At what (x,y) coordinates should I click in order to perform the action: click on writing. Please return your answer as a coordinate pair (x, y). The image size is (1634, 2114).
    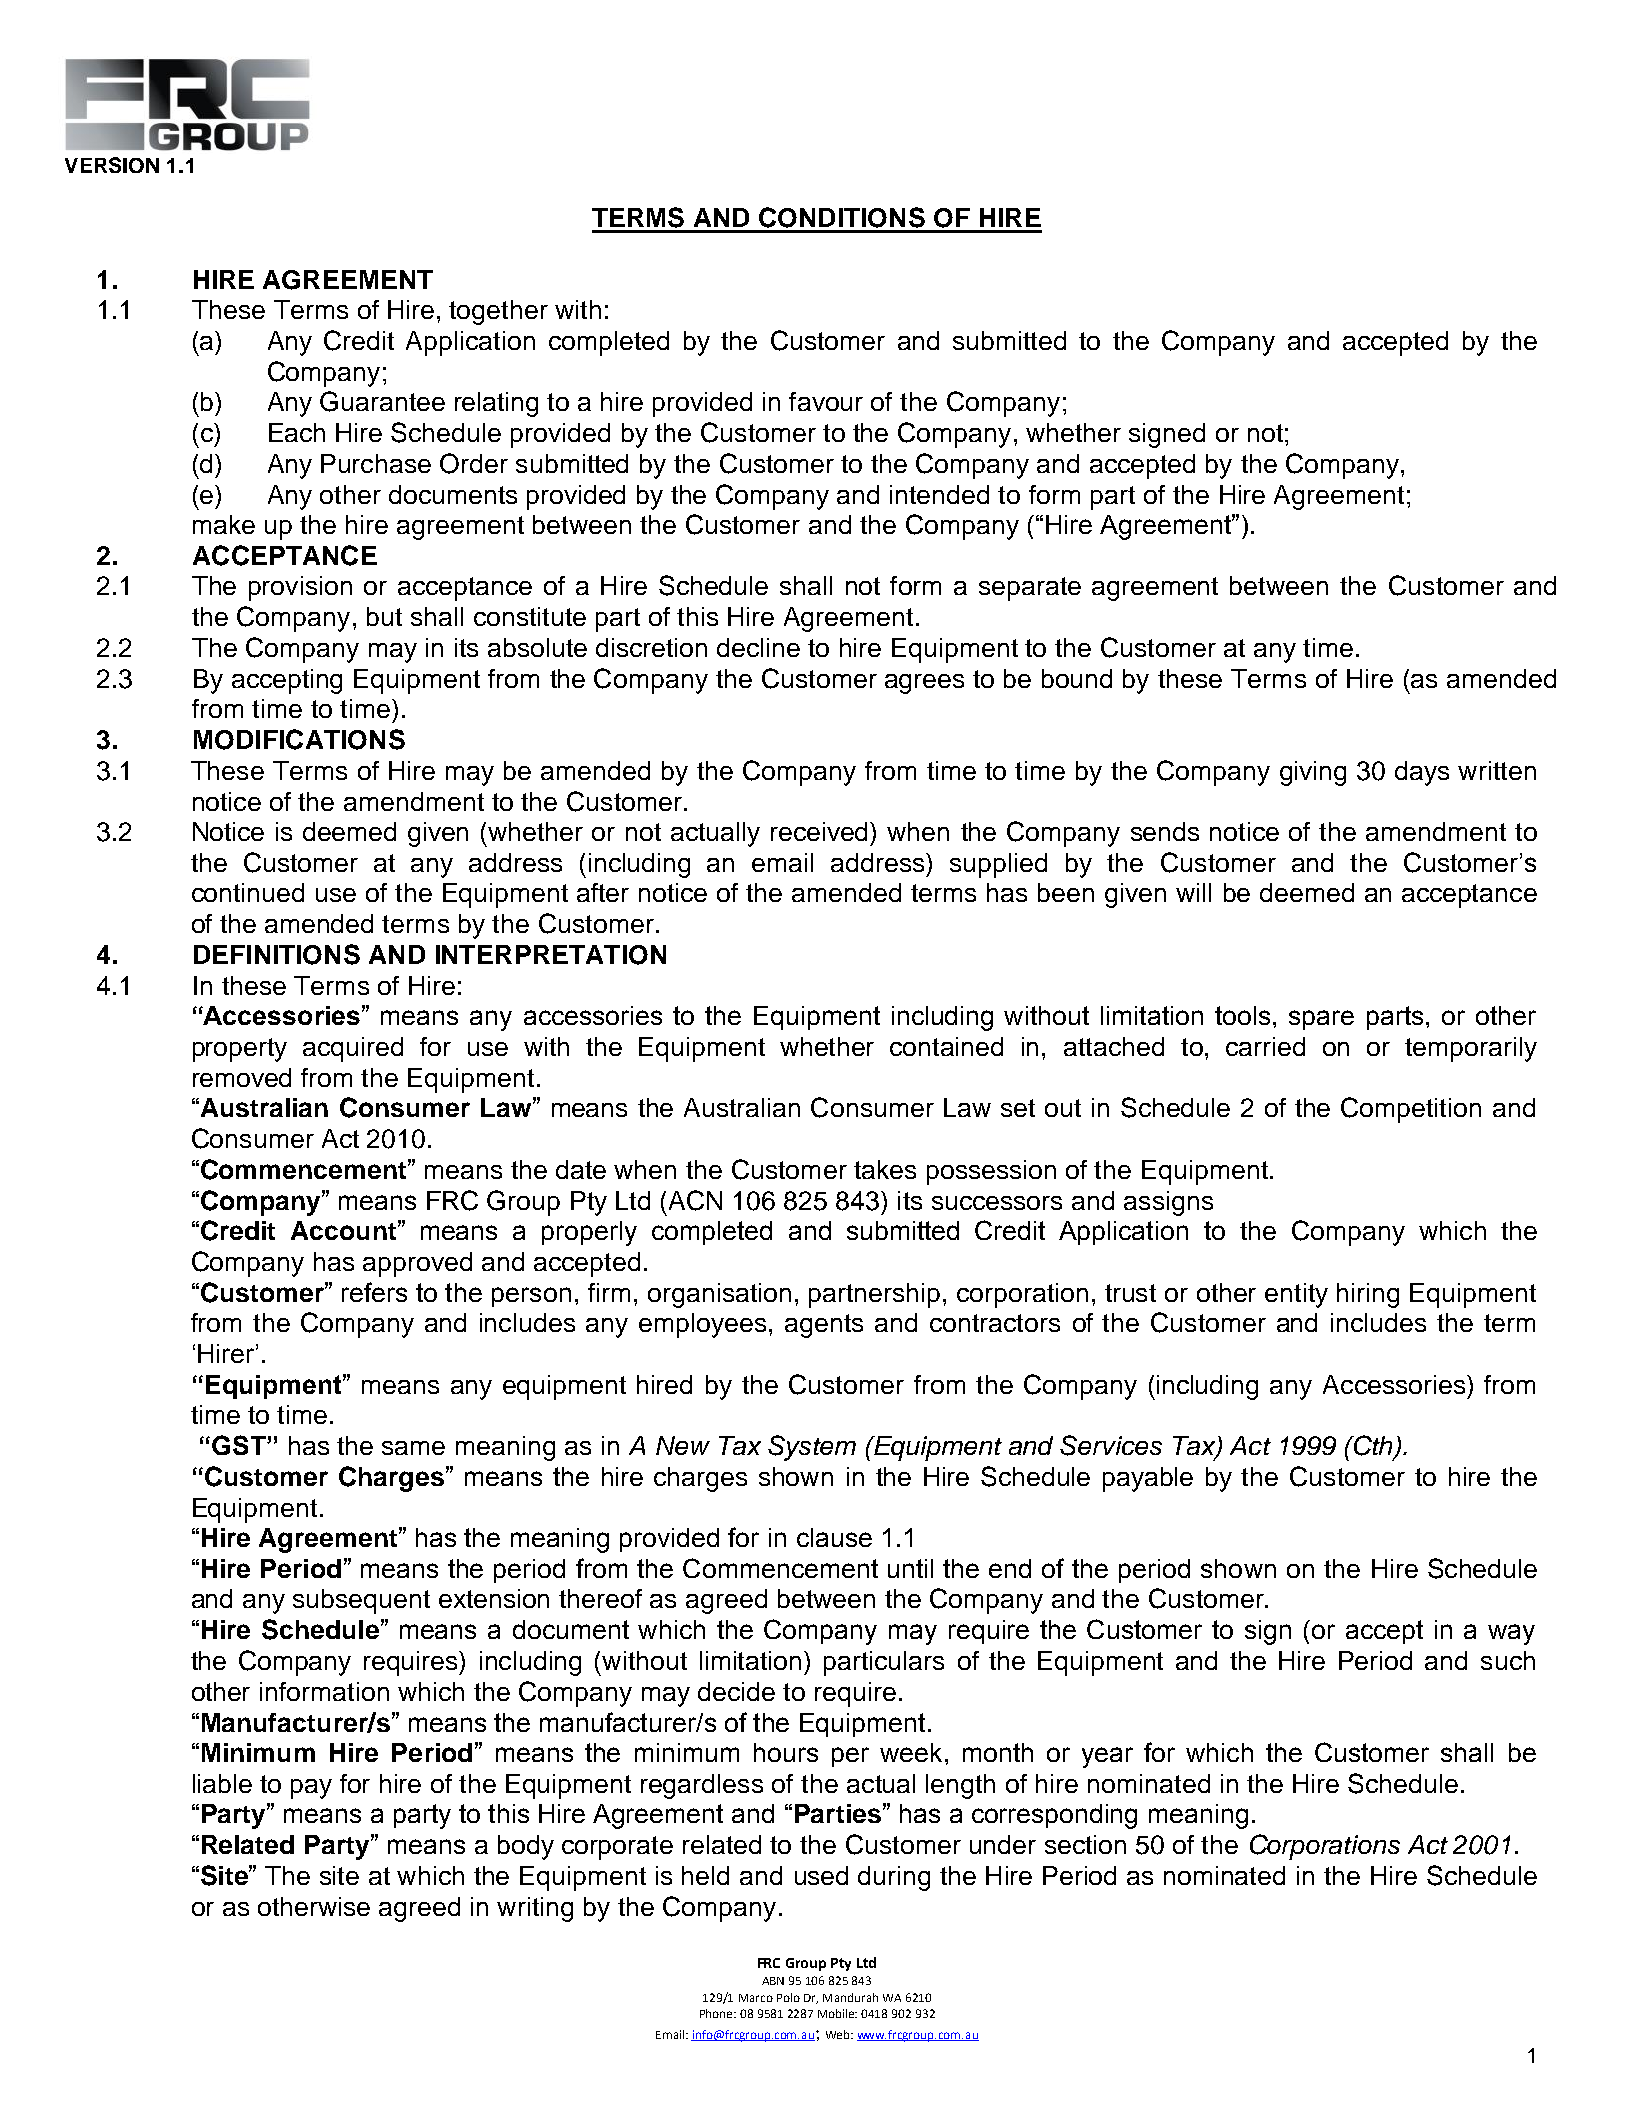
    Looking at the image, I should click on (535, 1909).
